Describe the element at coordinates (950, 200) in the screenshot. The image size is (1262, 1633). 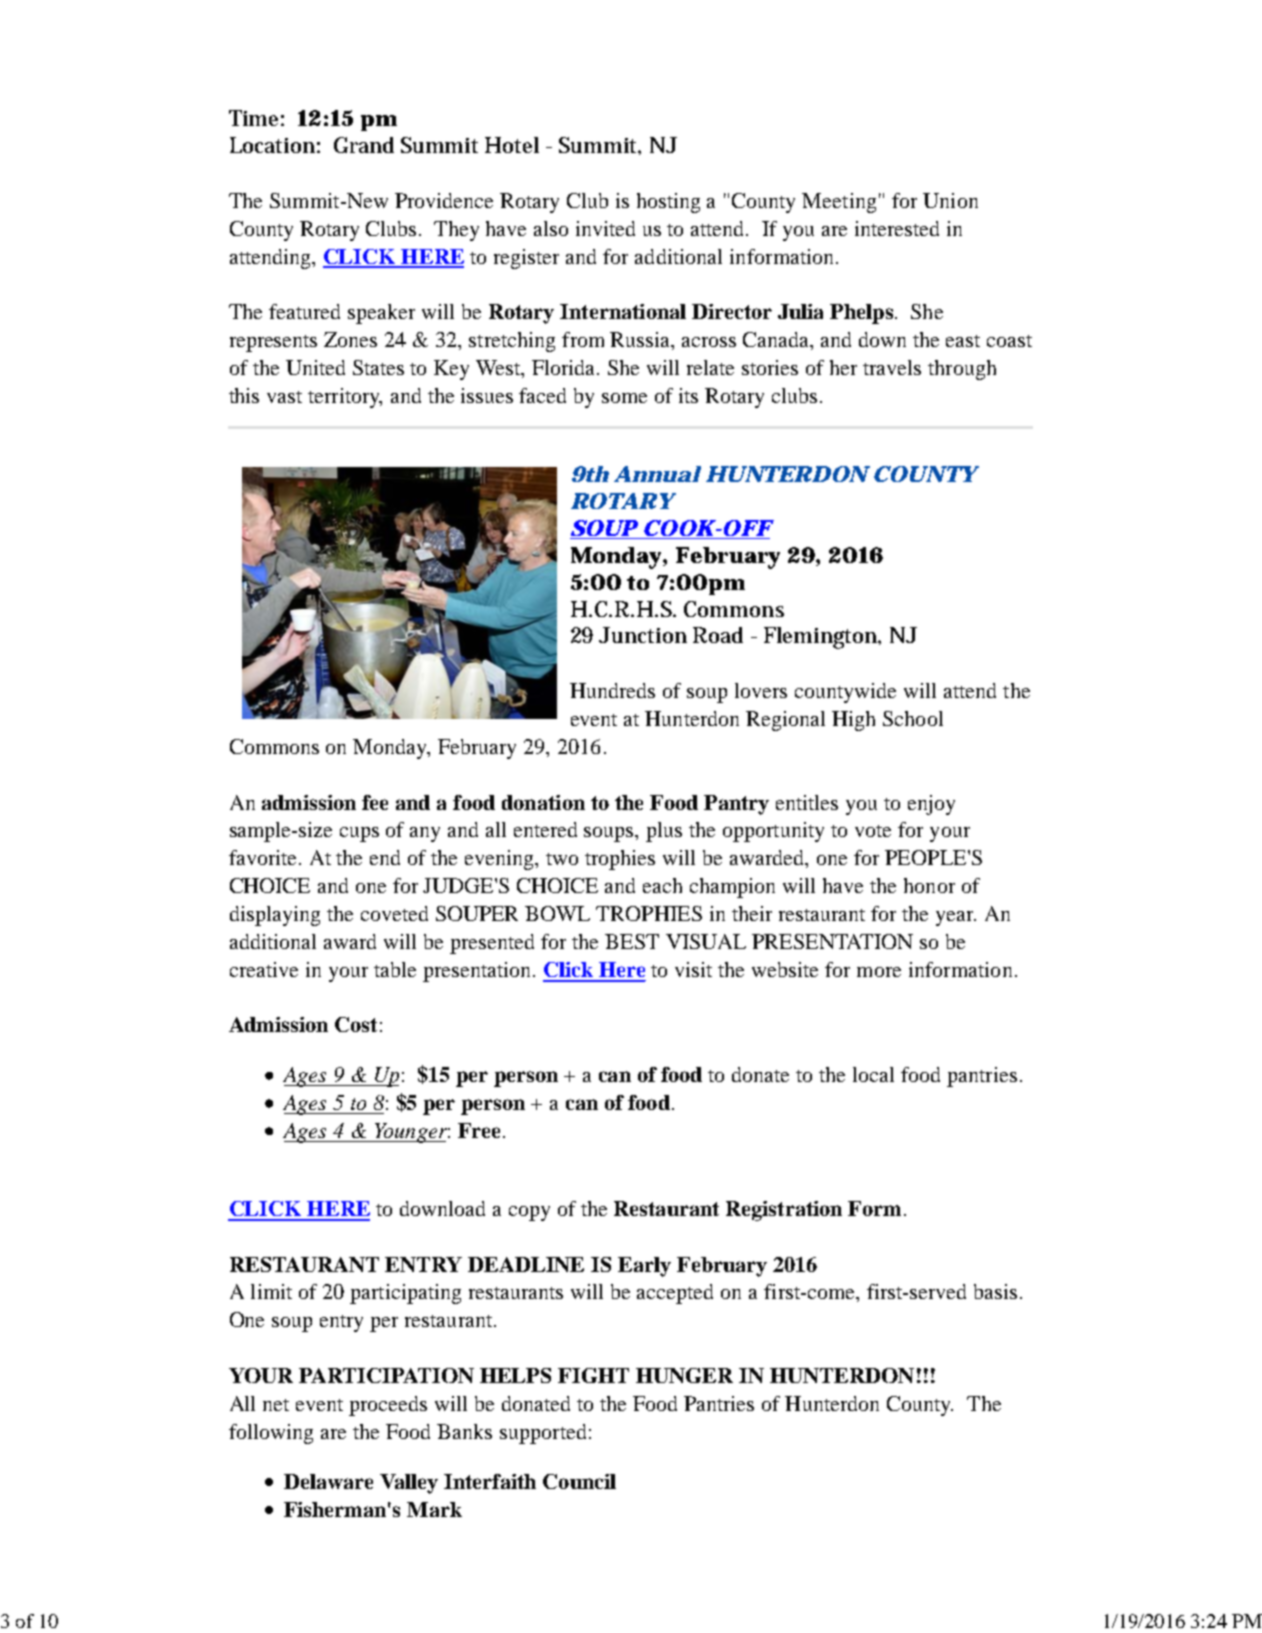
I see `Union` at that location.
